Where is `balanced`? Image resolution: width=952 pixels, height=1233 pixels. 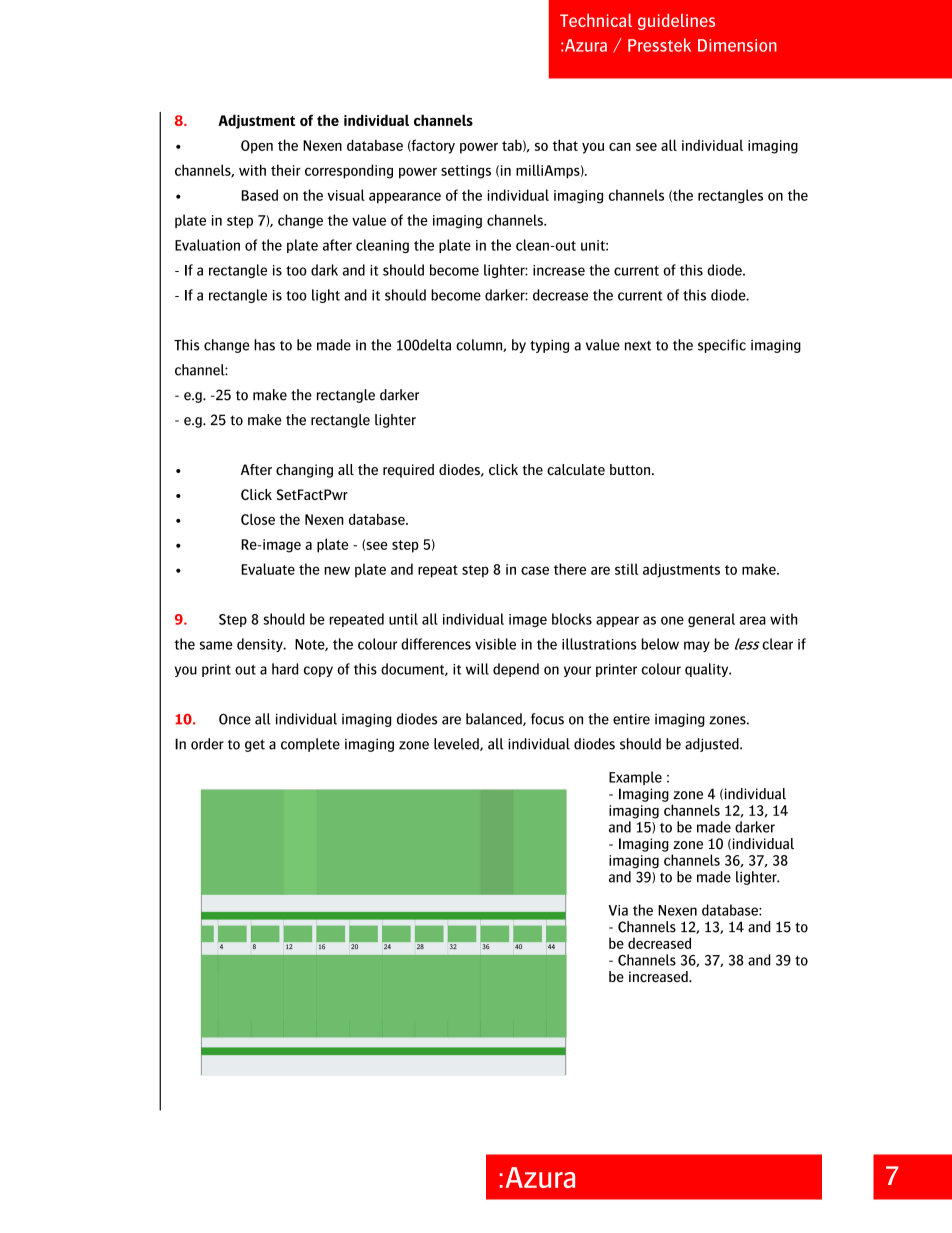 balanced is located at coordinates (495, 719).
